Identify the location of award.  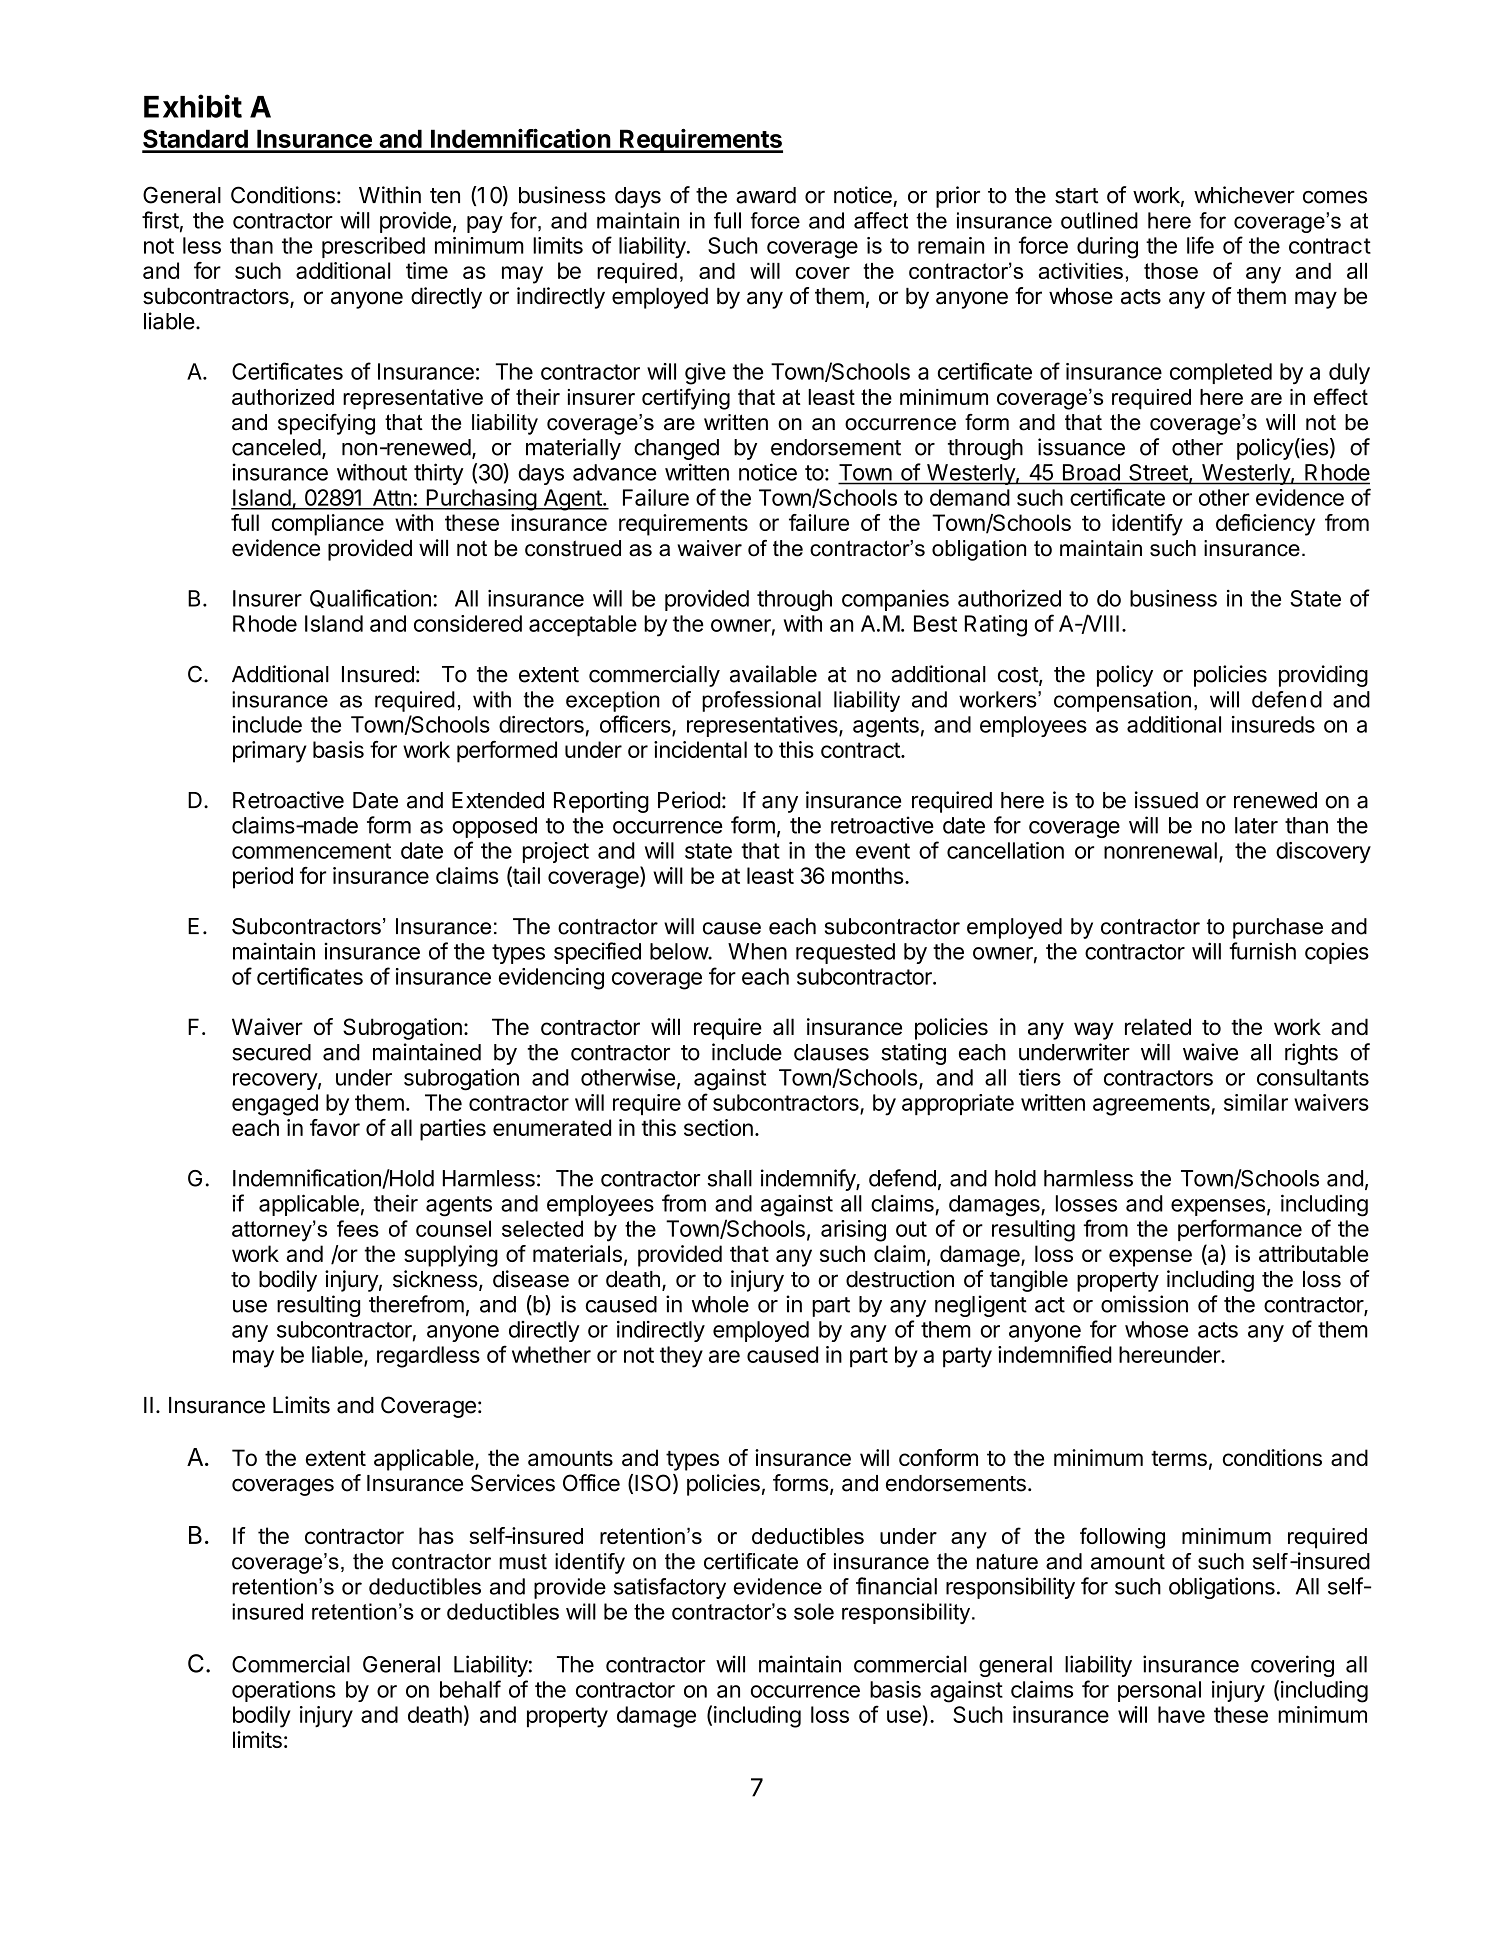
(766, 195).
